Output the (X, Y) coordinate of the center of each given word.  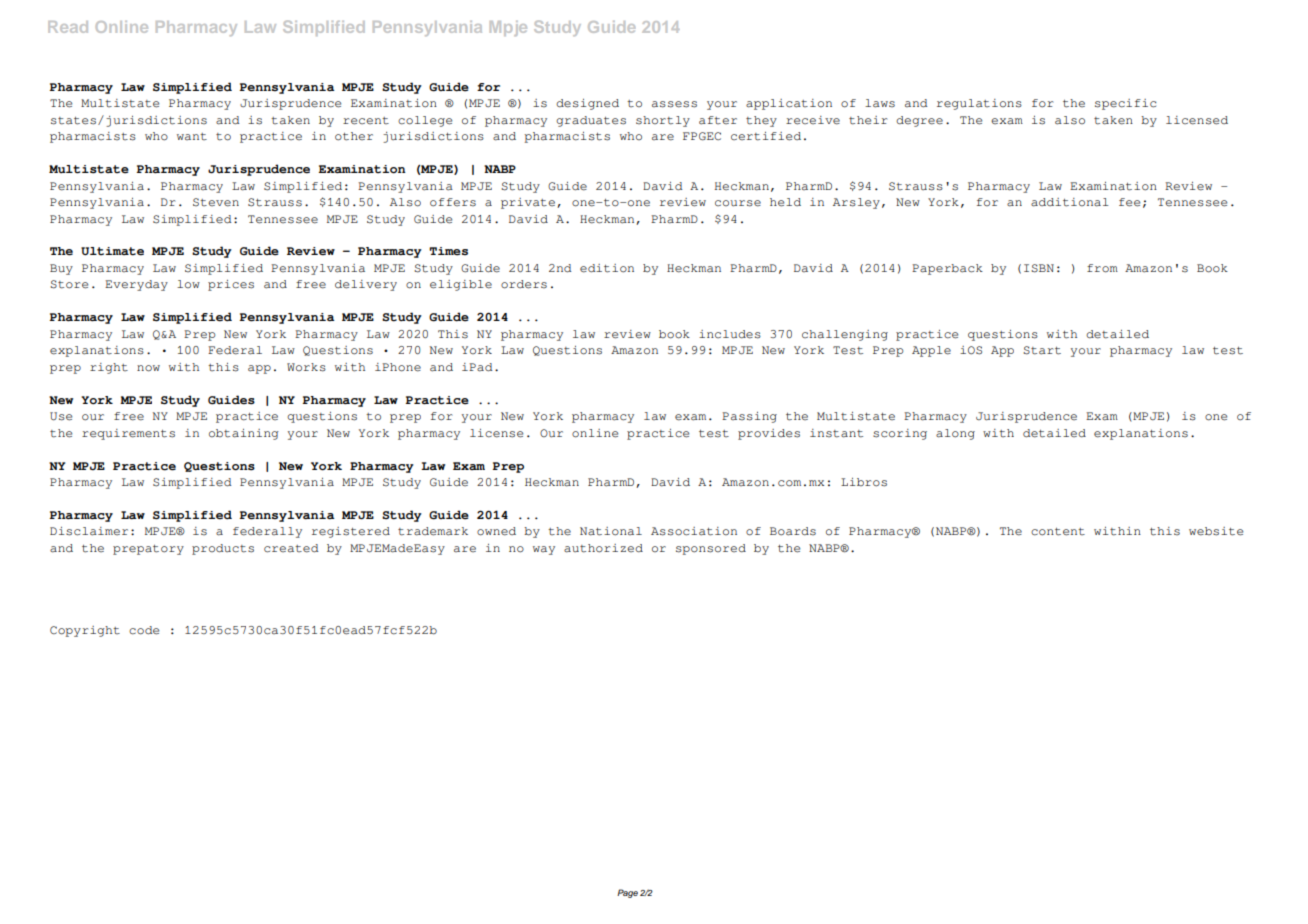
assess (674, 104)
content (1058, 532)
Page (627, 893)
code (144, 630)
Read (68, 27)
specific (1125, 104)
